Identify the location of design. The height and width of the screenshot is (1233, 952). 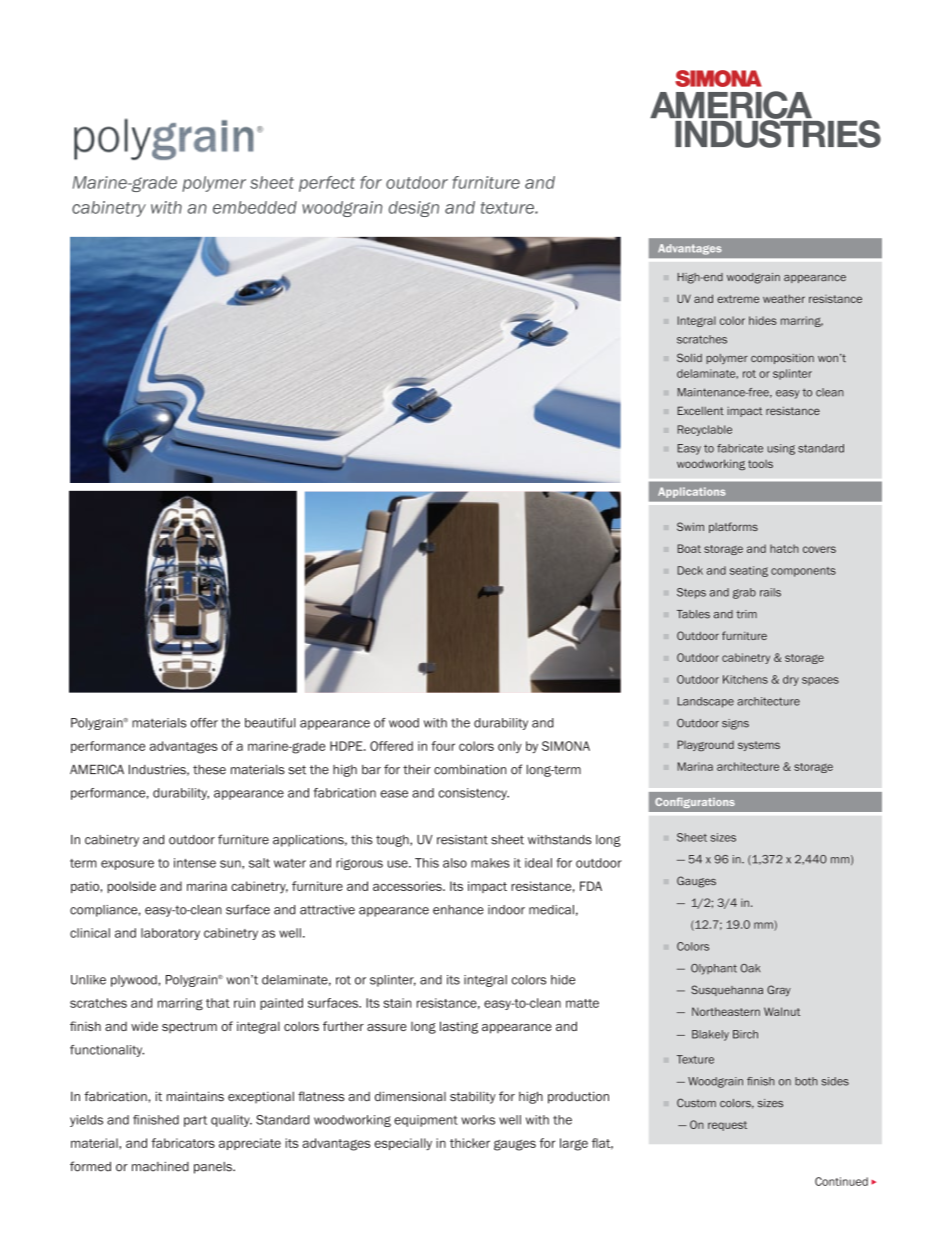
(414, 209).
